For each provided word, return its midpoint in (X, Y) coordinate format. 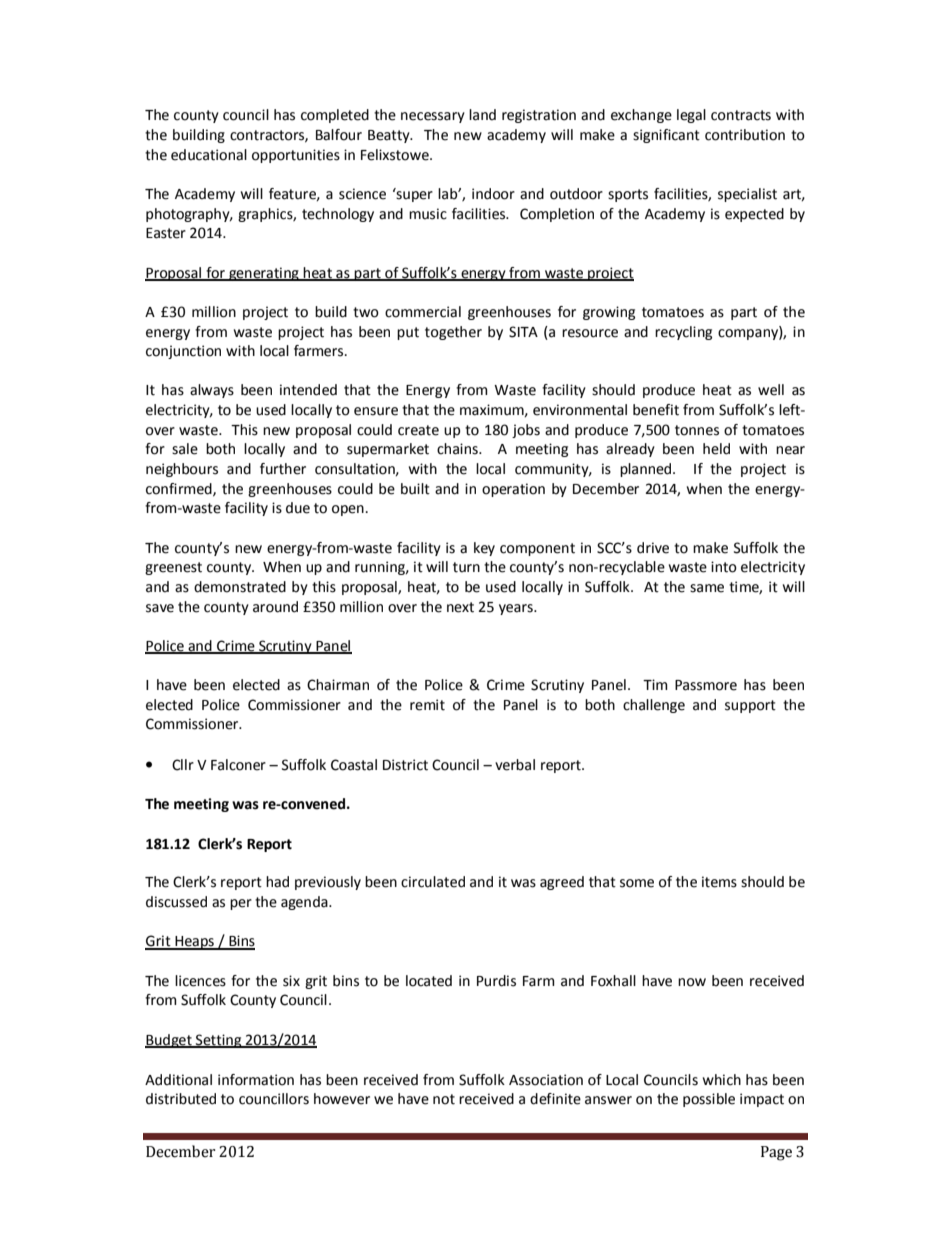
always (212, 391)
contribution (745, 135)
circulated (433, 882)
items (719, 882)
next (460, 607)
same (707, 588)
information (256, 1080)
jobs (526, 431)
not (444, 1099)
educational (209, 155)
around (275, 607)
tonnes (697, 430)
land (482, 115)
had (277, 882)
